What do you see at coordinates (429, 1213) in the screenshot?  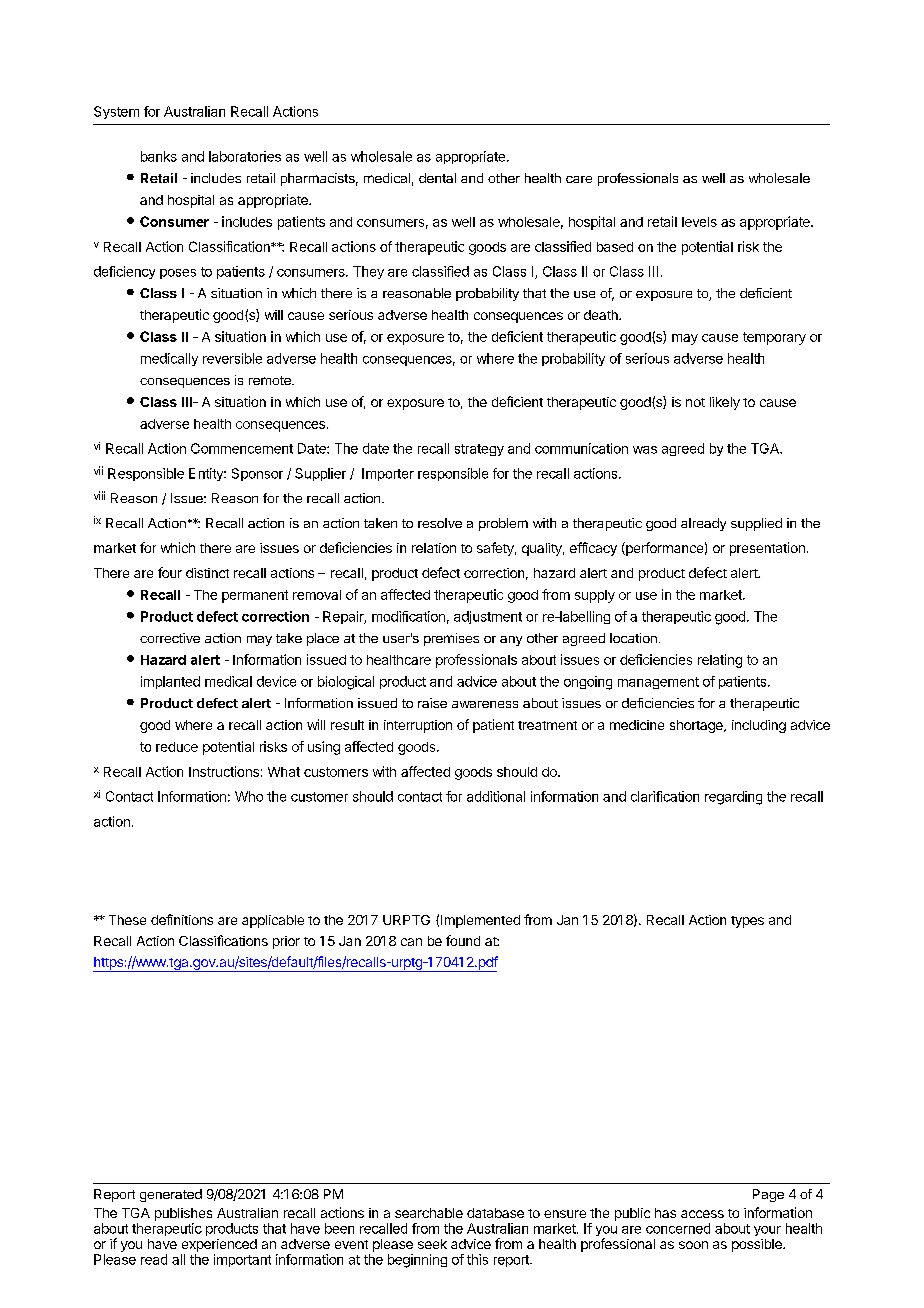 I see `searchable` at bounding box center [429, 1213].
